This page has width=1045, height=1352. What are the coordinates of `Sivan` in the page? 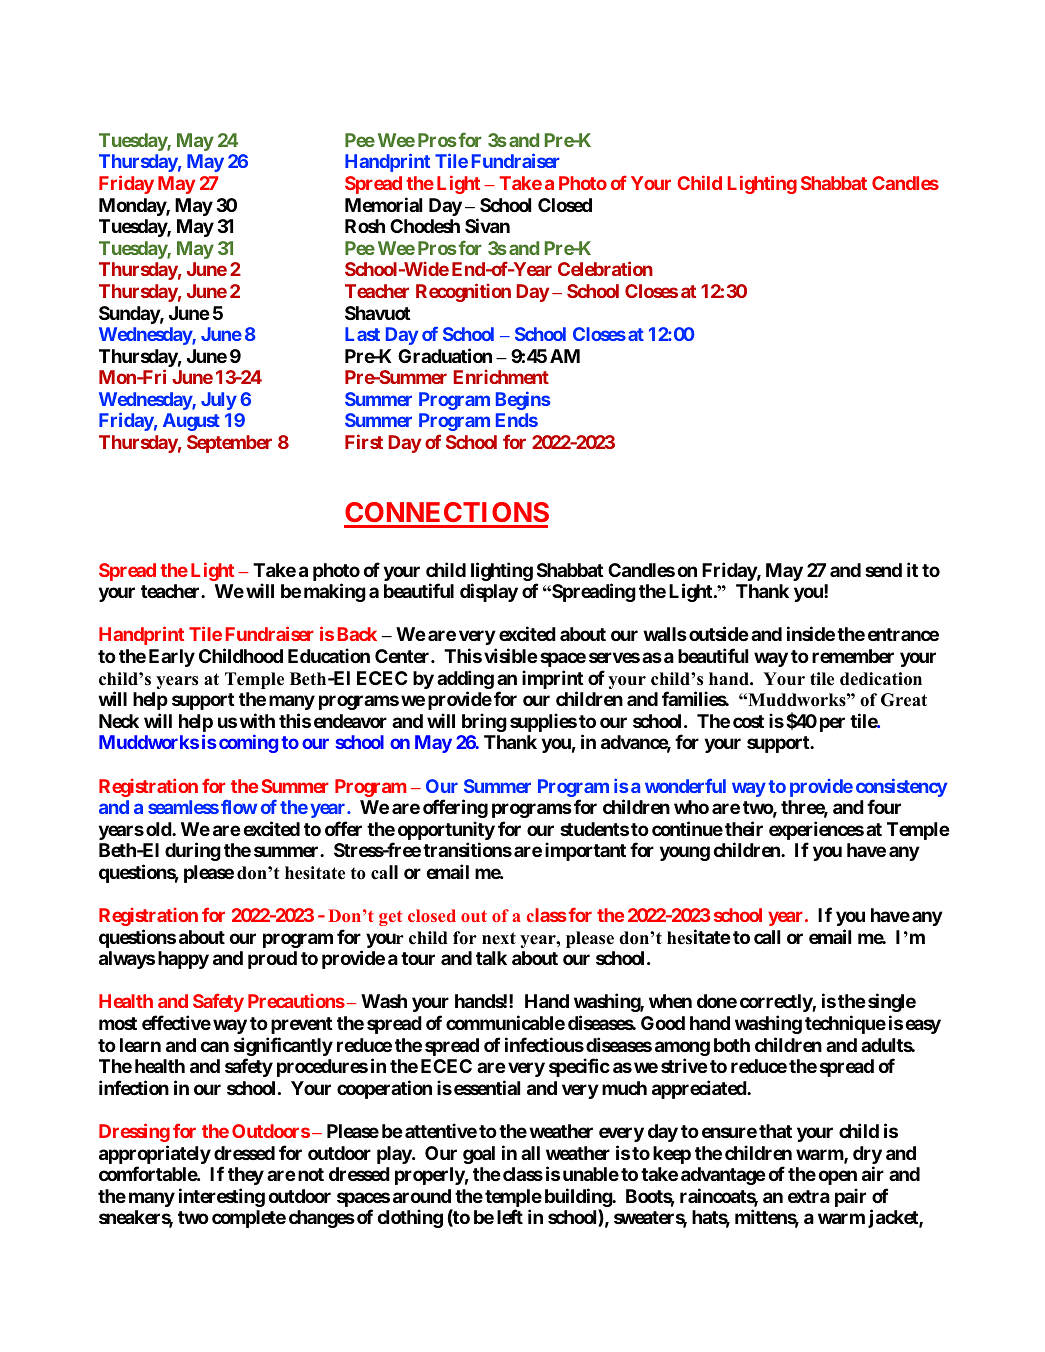 It's located at (487, 225).
